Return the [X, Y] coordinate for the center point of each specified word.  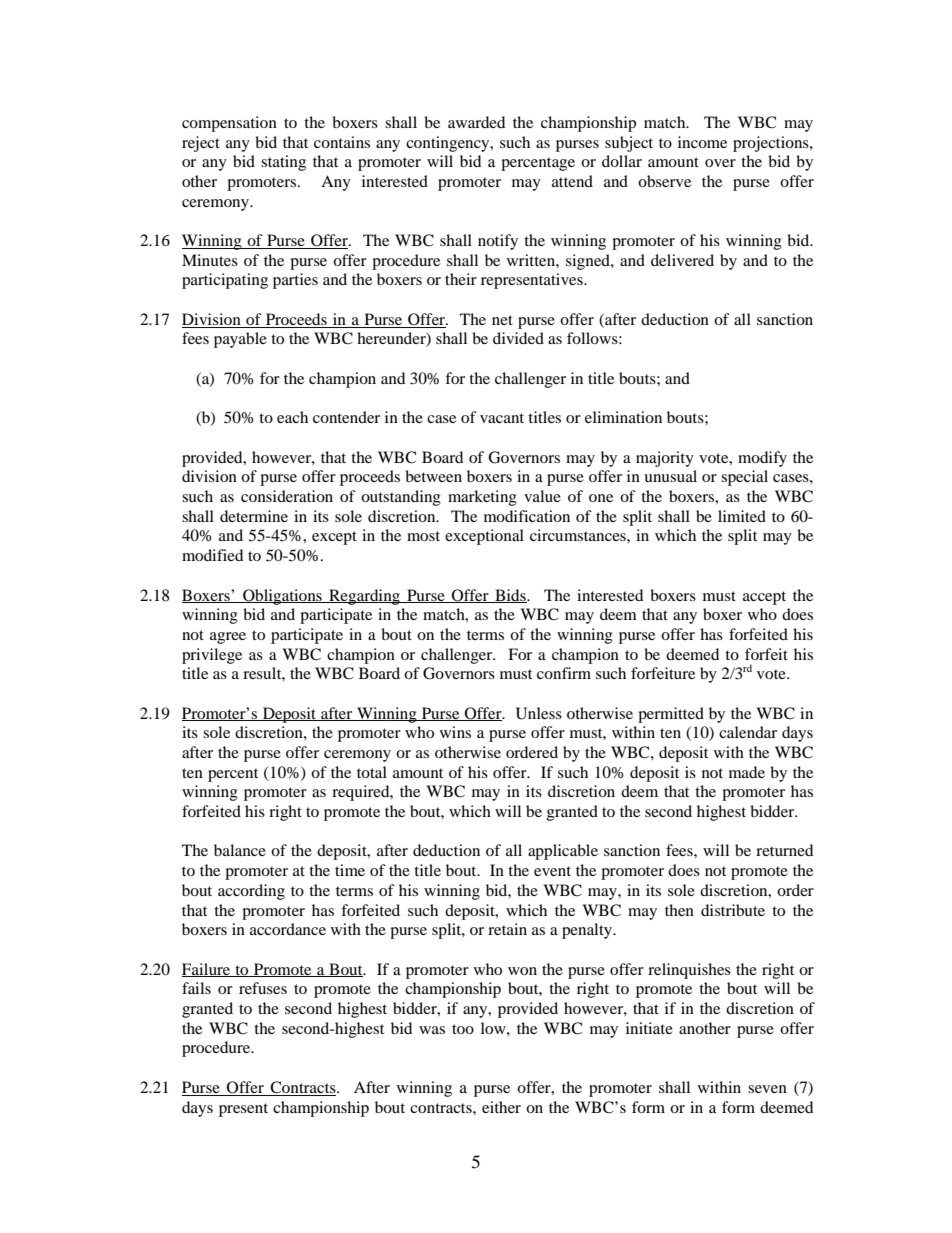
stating [283, 163]
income [702, 142]
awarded [476, 122]
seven [767, 1089]
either [501, 1107]
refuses [263, 988]
